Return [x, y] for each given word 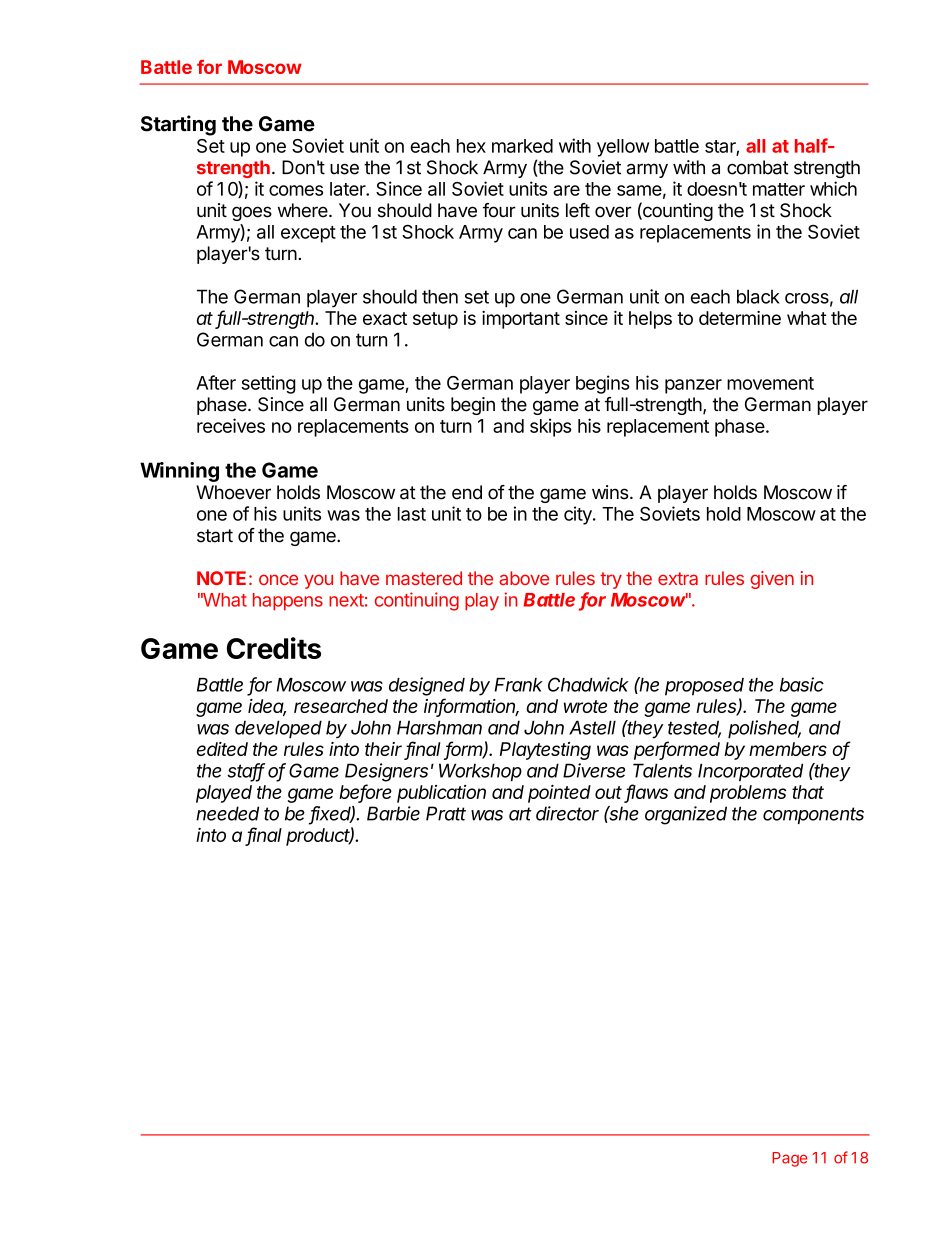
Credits [274, 648]
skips [551, 427]
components [813, 815]
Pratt [446, 813]
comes [296, 190]
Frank [519, 685]
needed [227, 813]
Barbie [393, 813]
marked [522, 146]
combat [758, 167]
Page [790, 1159]
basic [802, 684]
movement [770, 383]
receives [231, 425]
